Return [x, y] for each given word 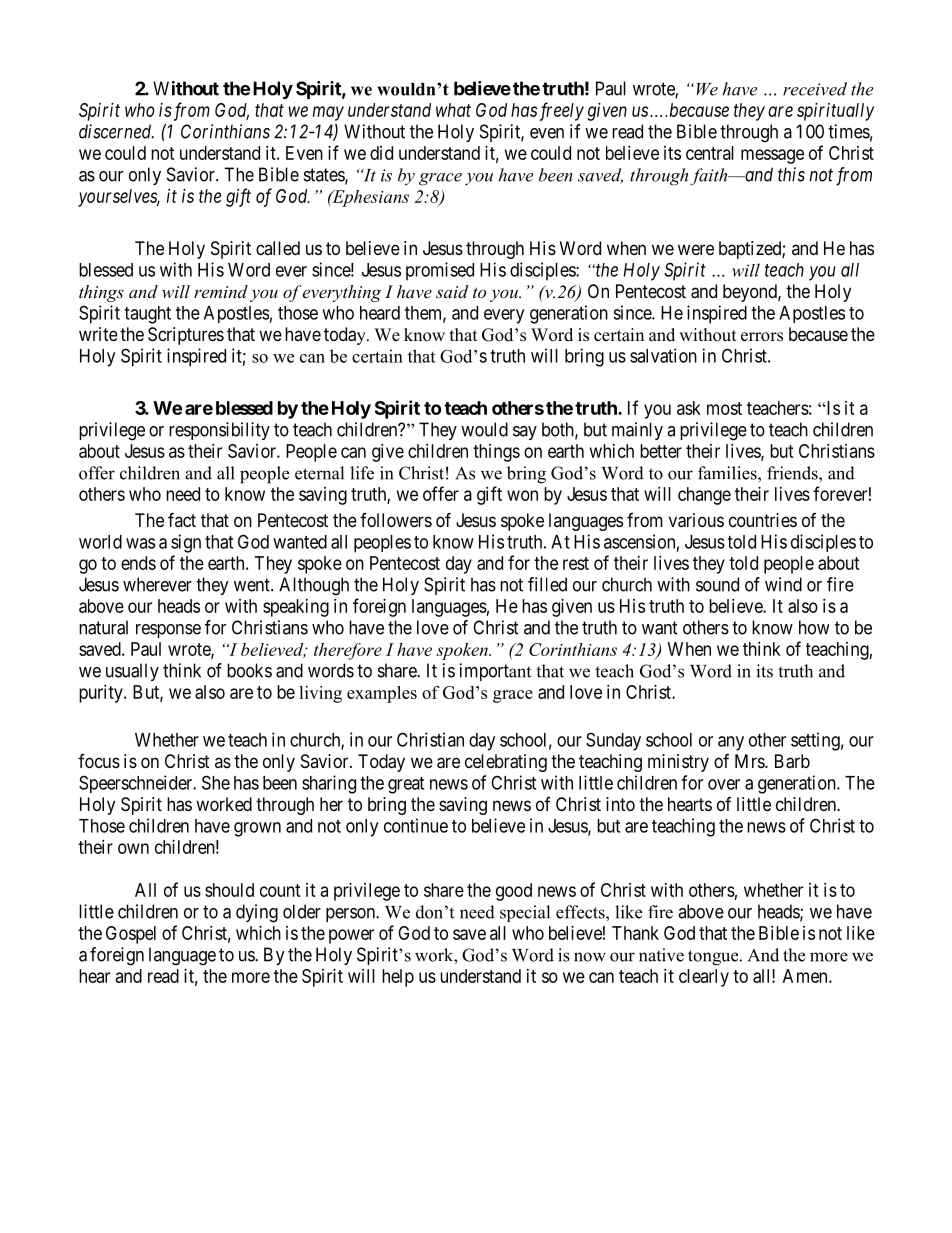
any [731, 743]
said [452, 291]
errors [762, 337]
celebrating [506, 763]
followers [396, 520]
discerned [116, 131]
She [216, 782]
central [710, 153]
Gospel [131, 935]
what [453, 110]
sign [186, 543]
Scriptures [186, 336]
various [696, 520]
